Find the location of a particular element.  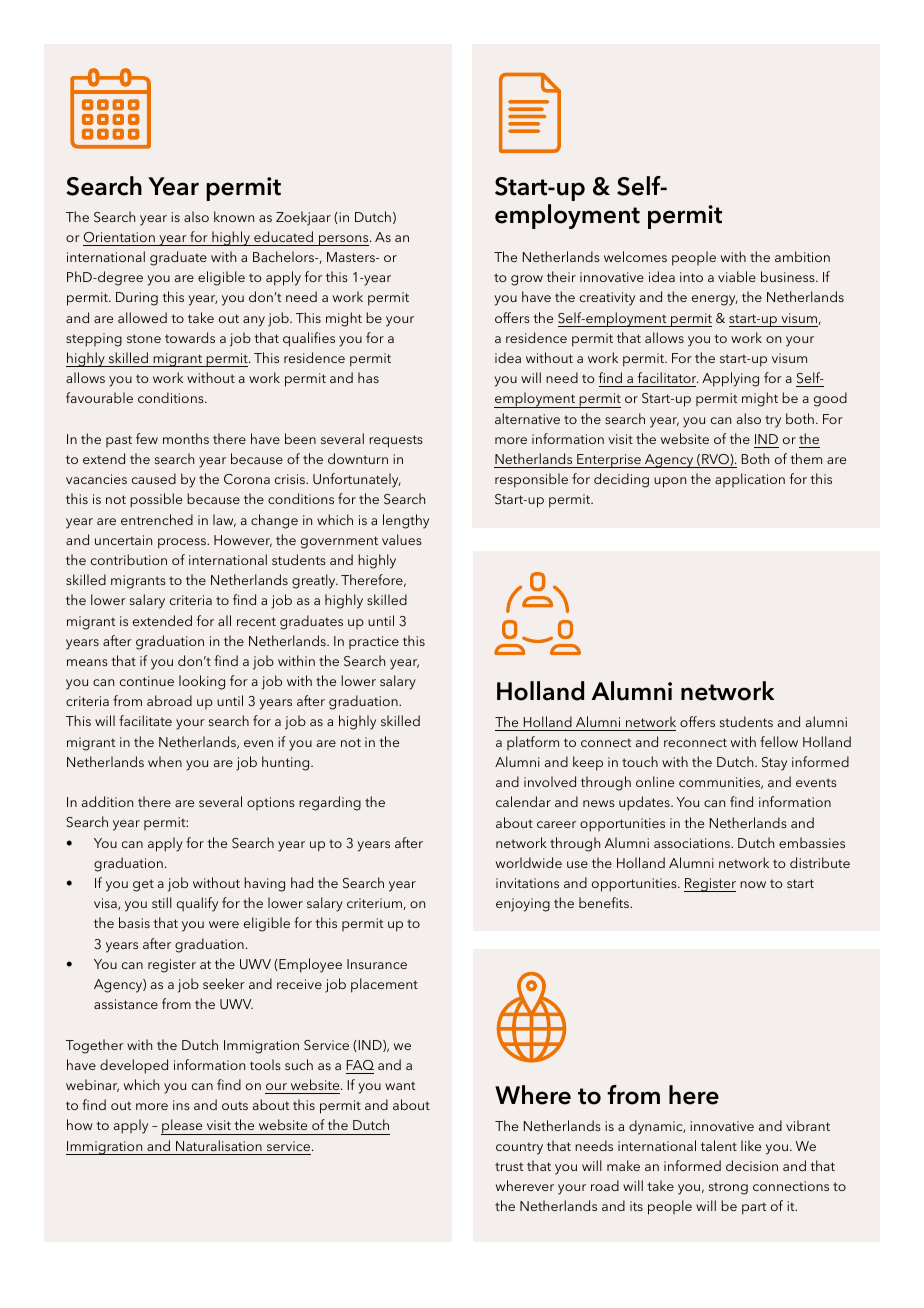

Insurance is located at coordinates (377, 964).
